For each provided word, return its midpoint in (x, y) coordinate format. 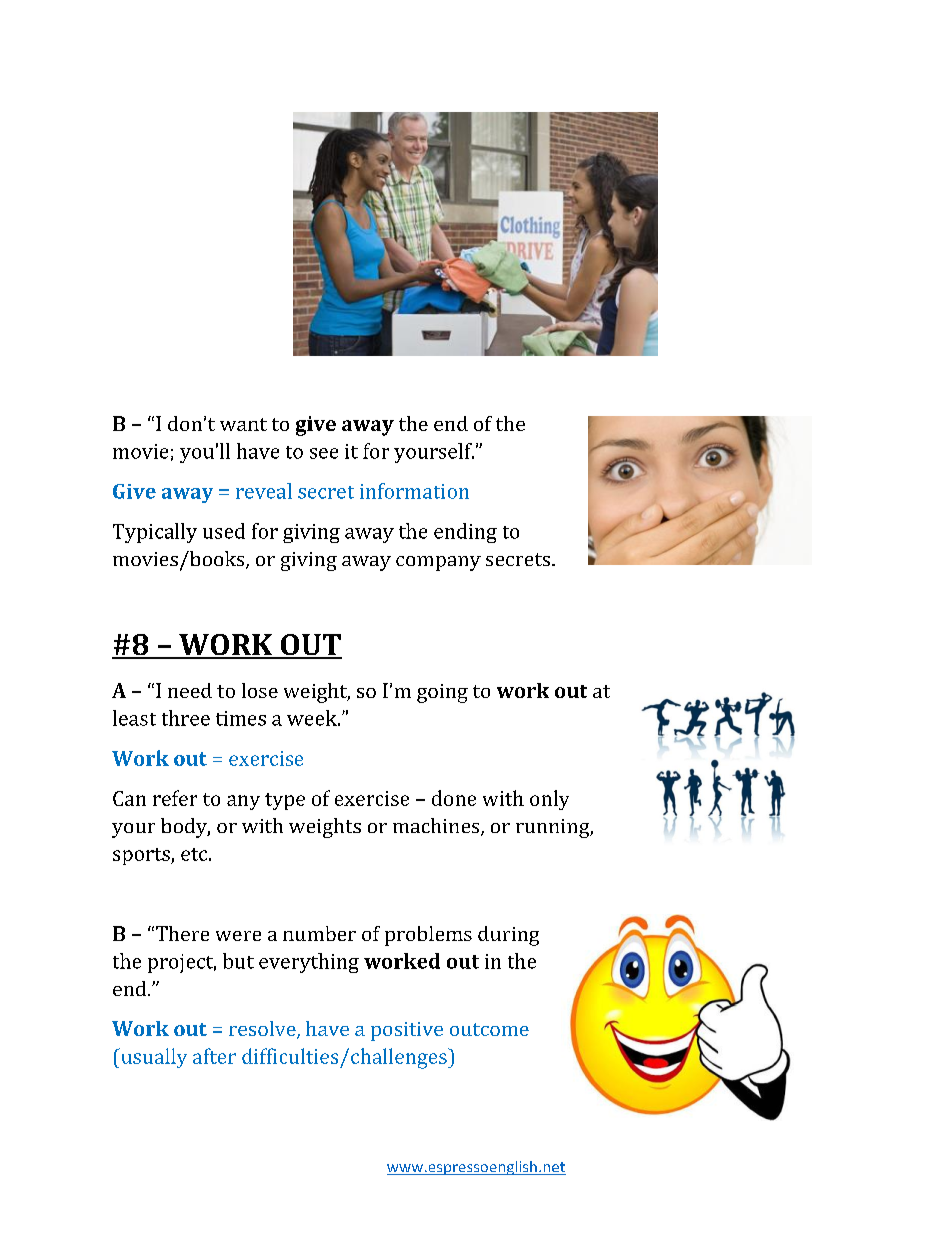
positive (407, 1031)
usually (153, 1058)
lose (260, 690)
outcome (489, 1029)
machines (437, 827)
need (190, 690)
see (324, 453)
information (414, 491)
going (442, 693)
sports (142, 856)
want (243, 424)
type (285, 801)
